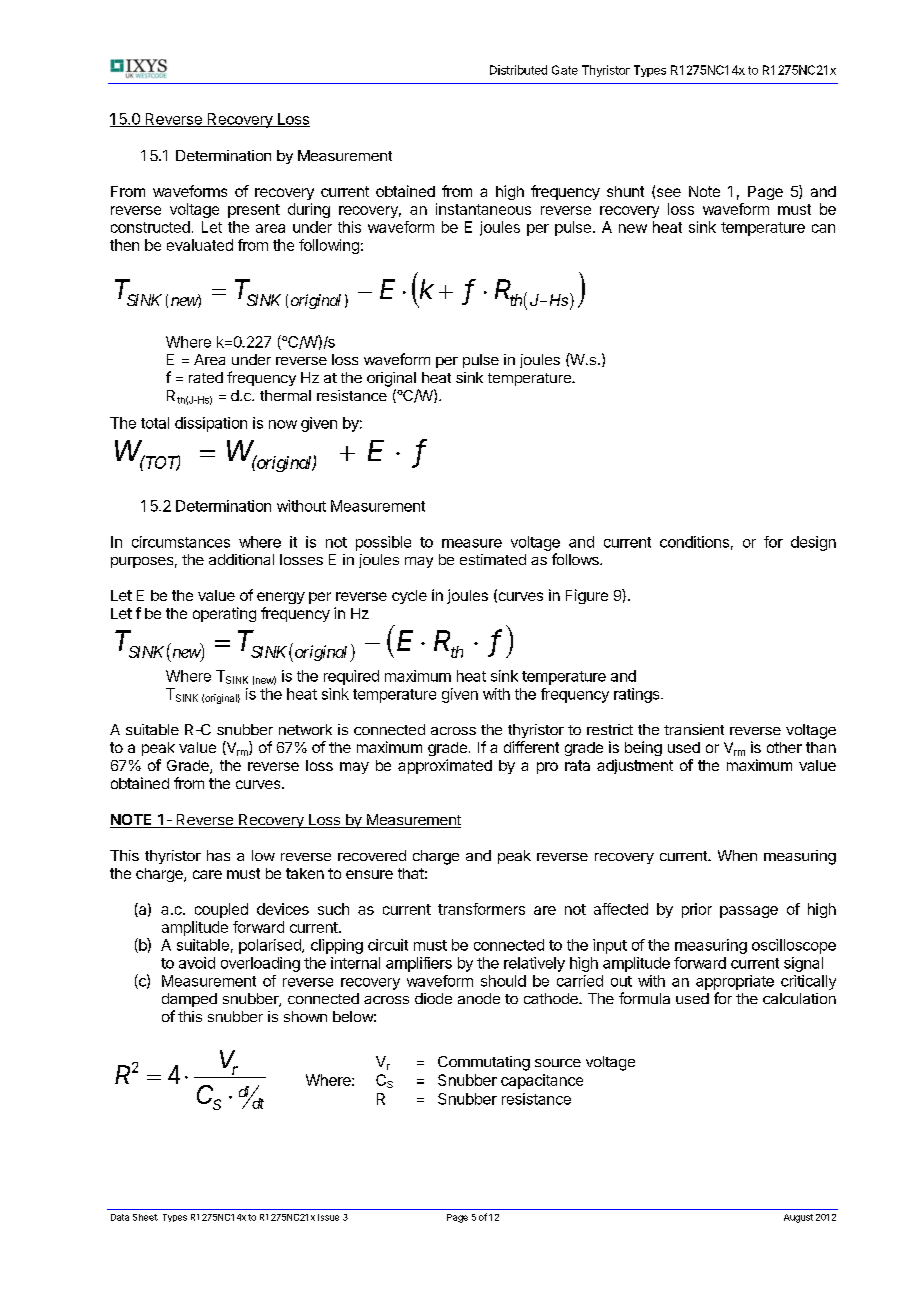 The image size is (924, 1308). What do you see at coordinates (518, 70) in the document?
I see `Distributed` at bounding box center [518, 70].
